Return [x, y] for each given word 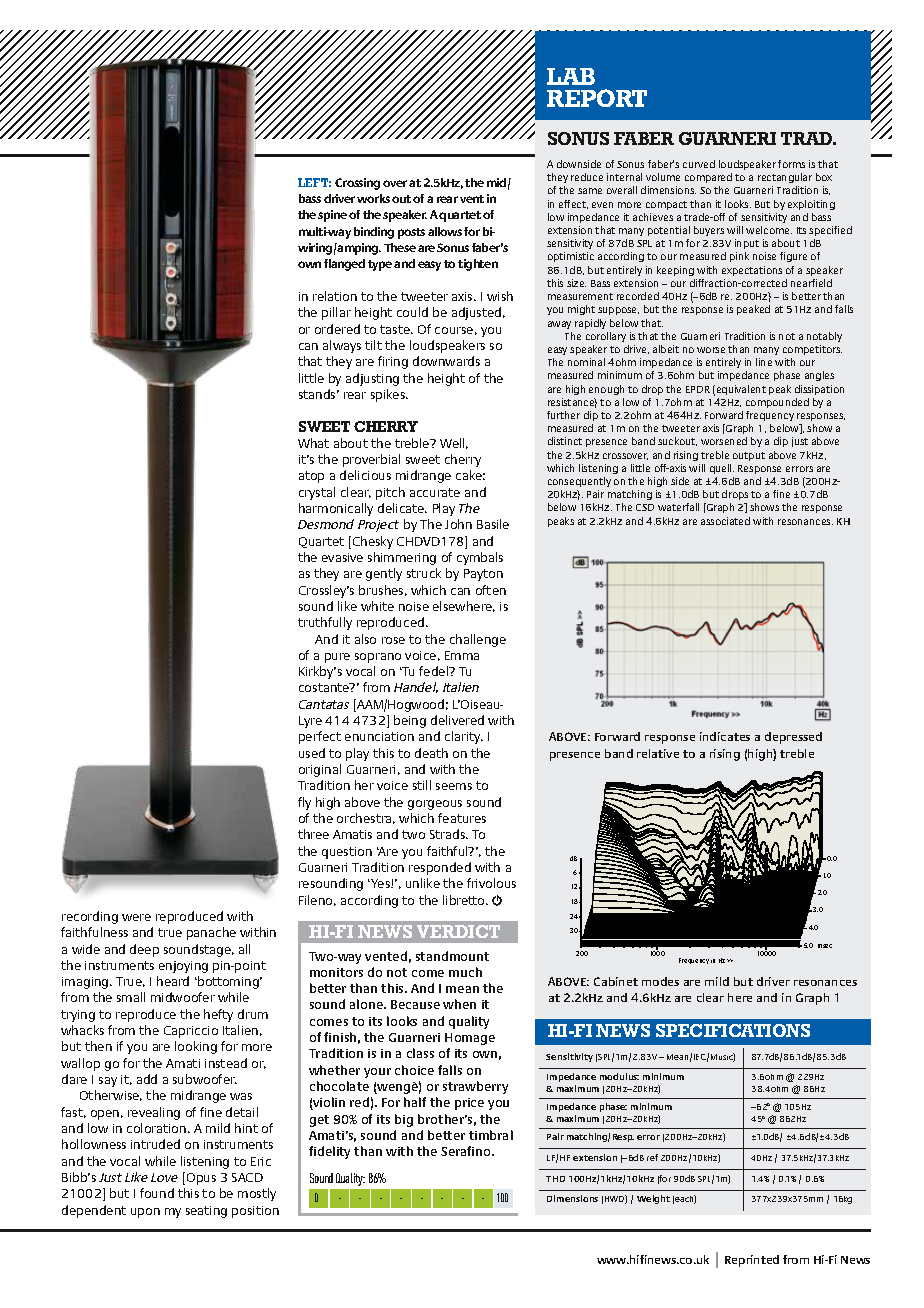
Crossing [357, 184]
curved [699, 164]
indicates [725, 736]
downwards [446, 361]
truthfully [325, 623]
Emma [462, 655]
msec [825, 946]
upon [145, 1213]
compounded [777, 403]
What [313, 443]
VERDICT [458, 931]
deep [144, 950]
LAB [571, 76]
